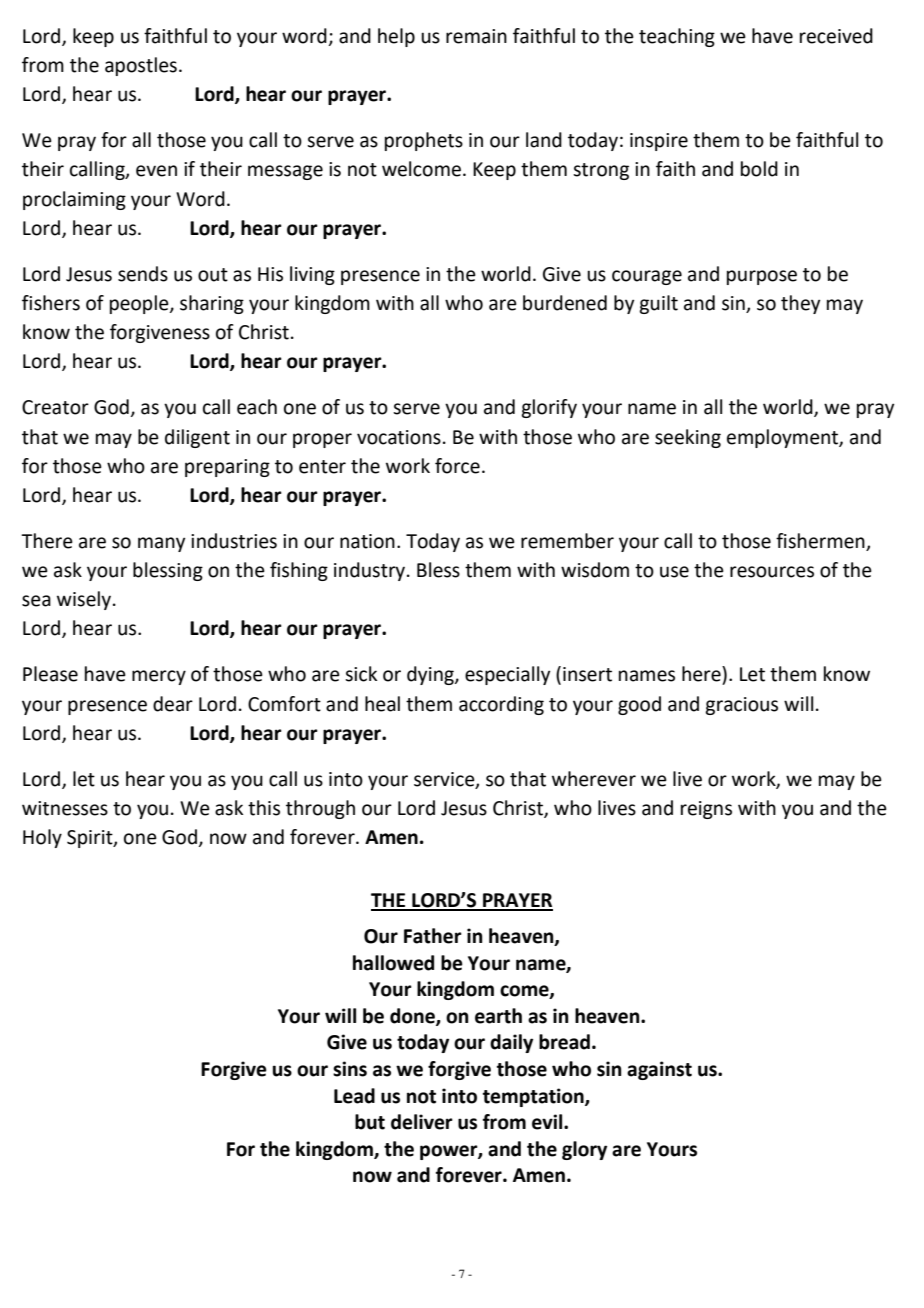  Describe the element at coordinates (141, 66) in the page. I see `apostles` at that location.
